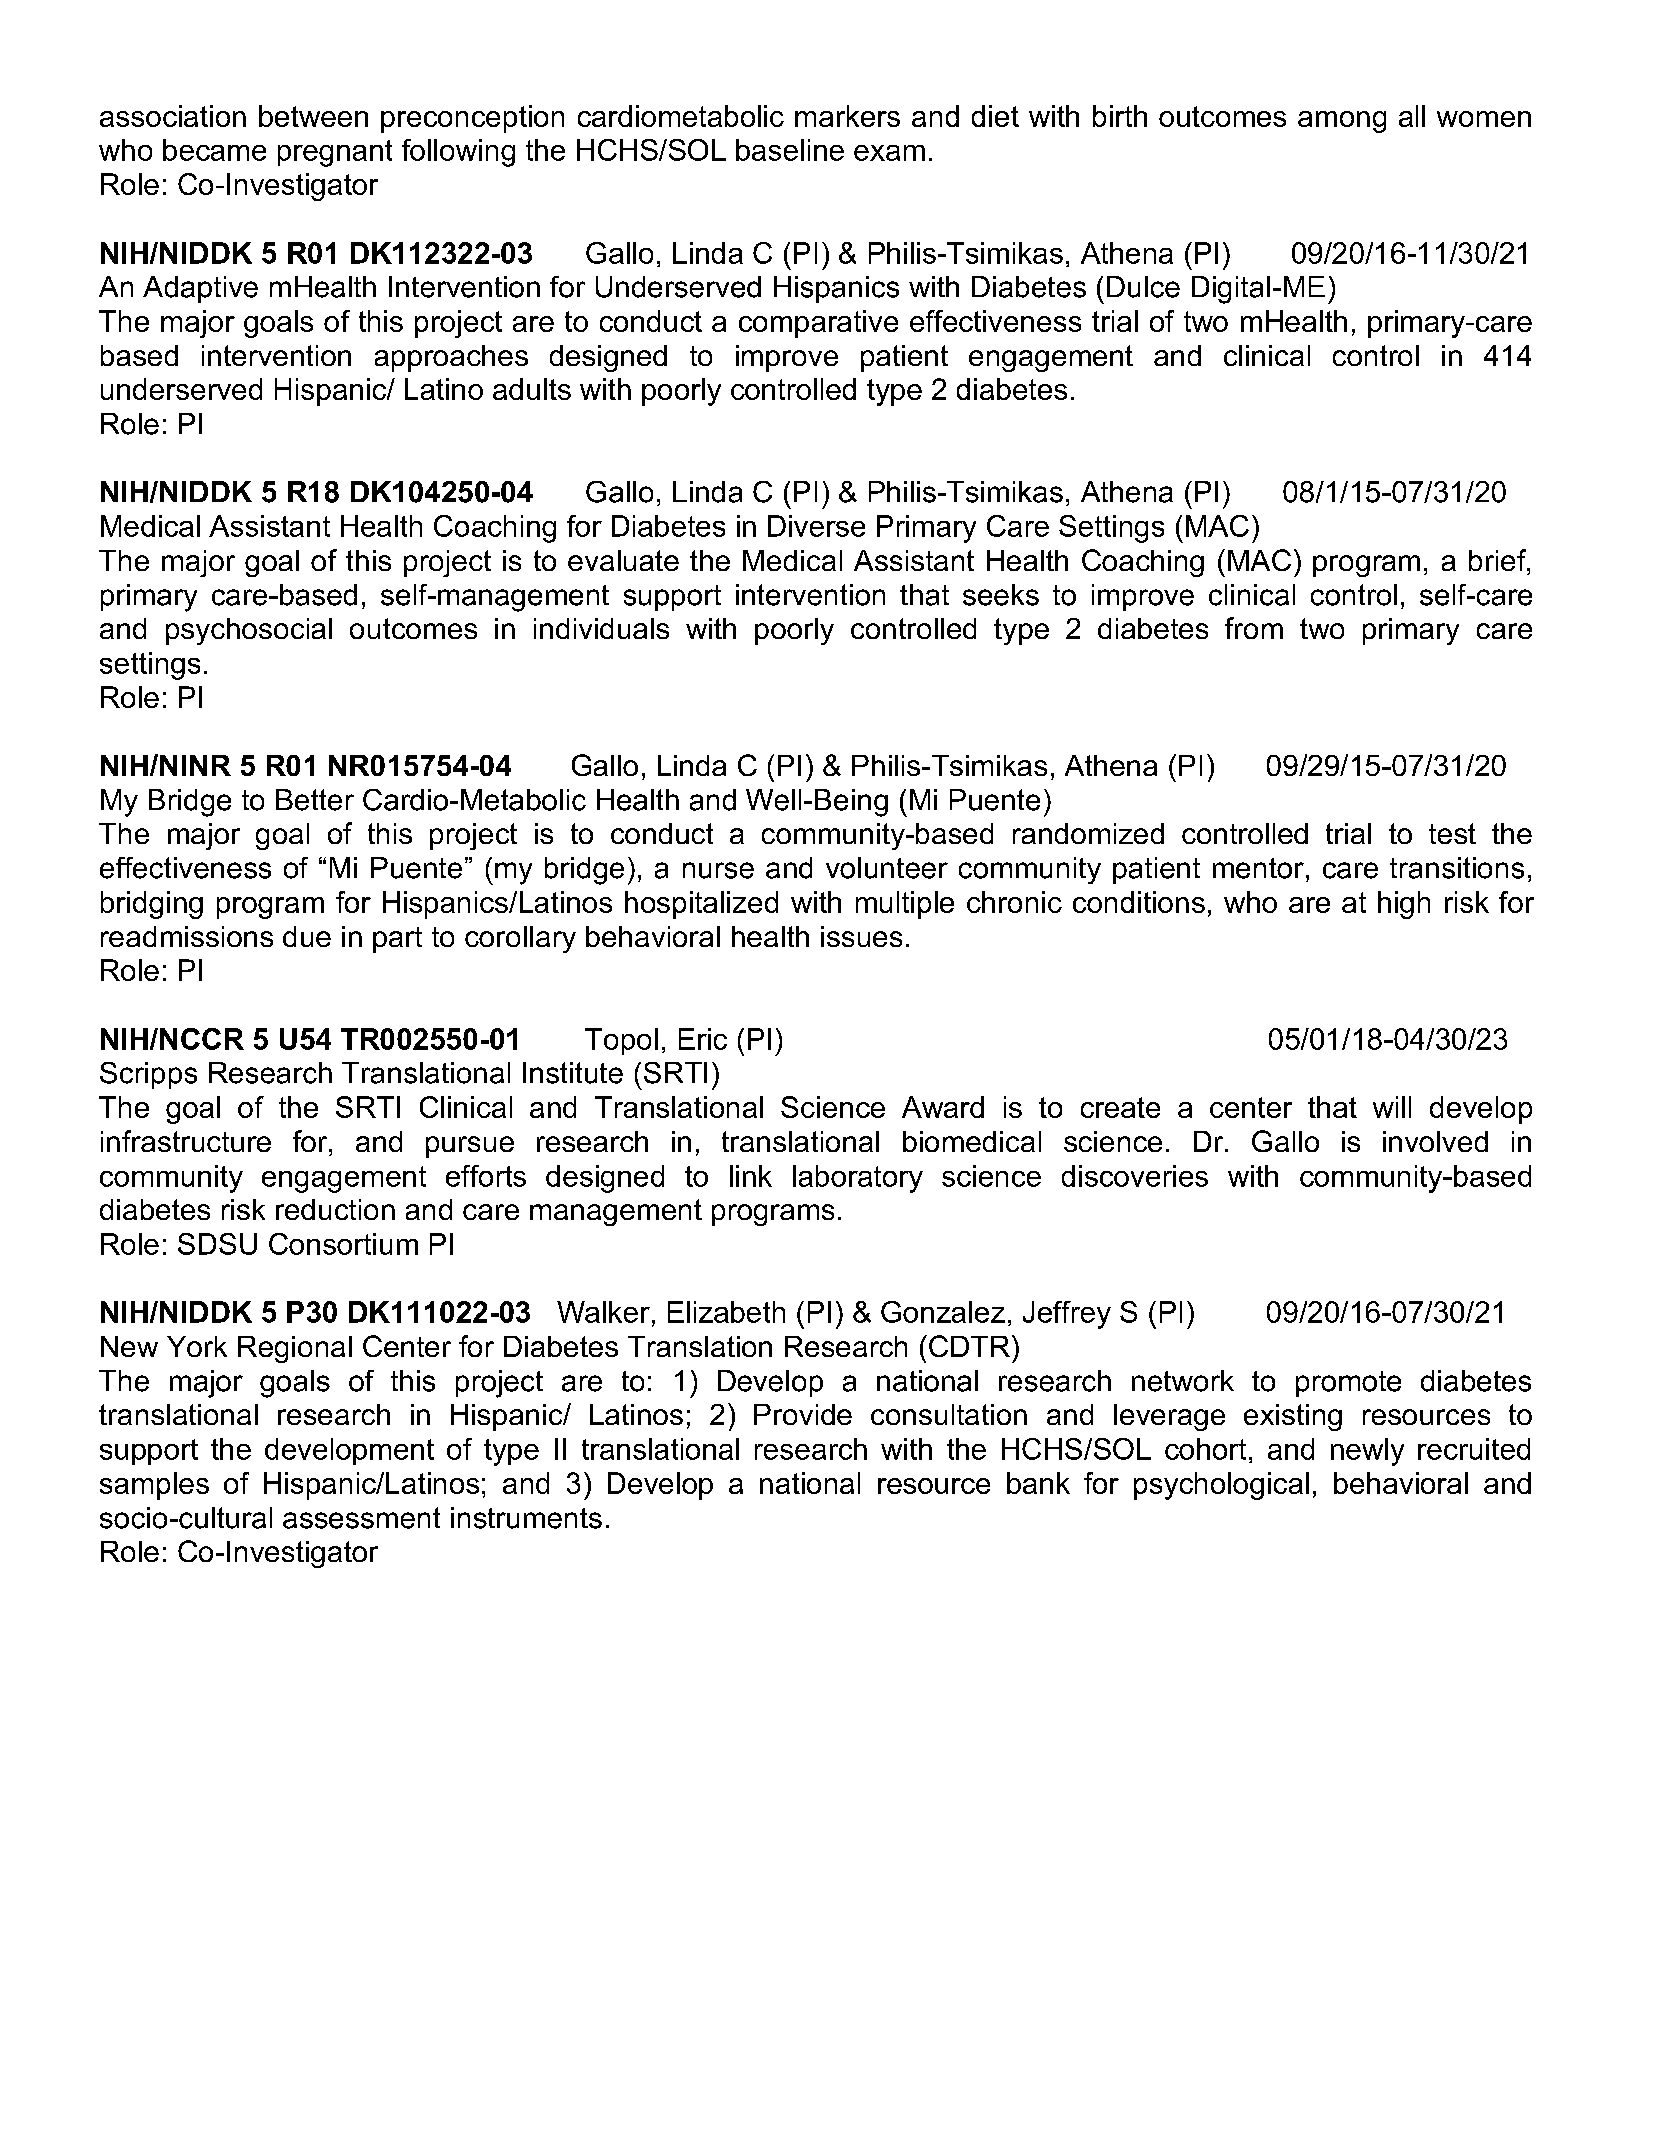 The width and height of the document is (1653, 2140). Describe the element at coordinates (315, 800) in the document. I see `Better` at that location.
